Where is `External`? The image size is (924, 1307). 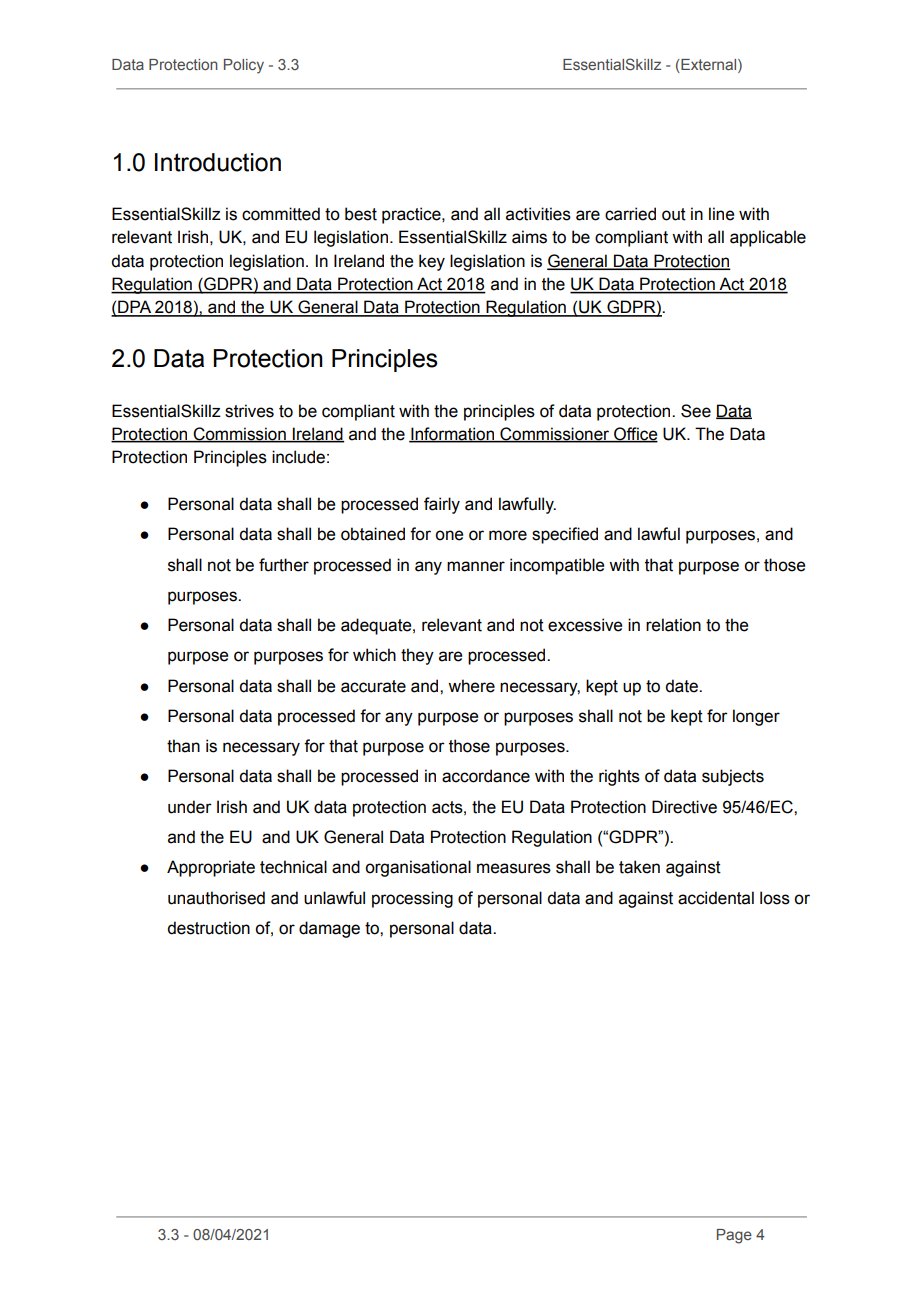
External is located at coordinates (709, 64).
